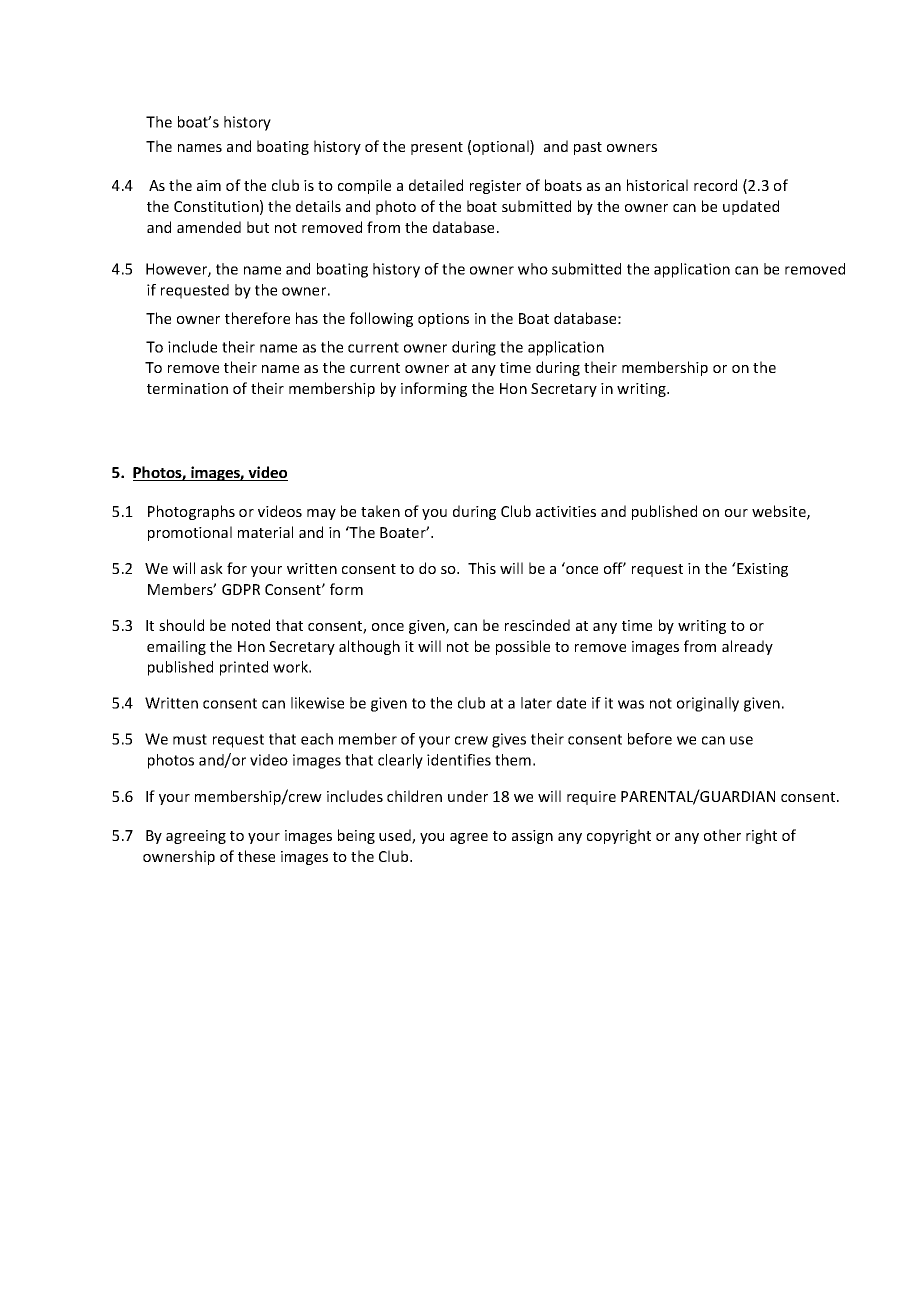  I want to click on rescinded, so click(537, 625).
